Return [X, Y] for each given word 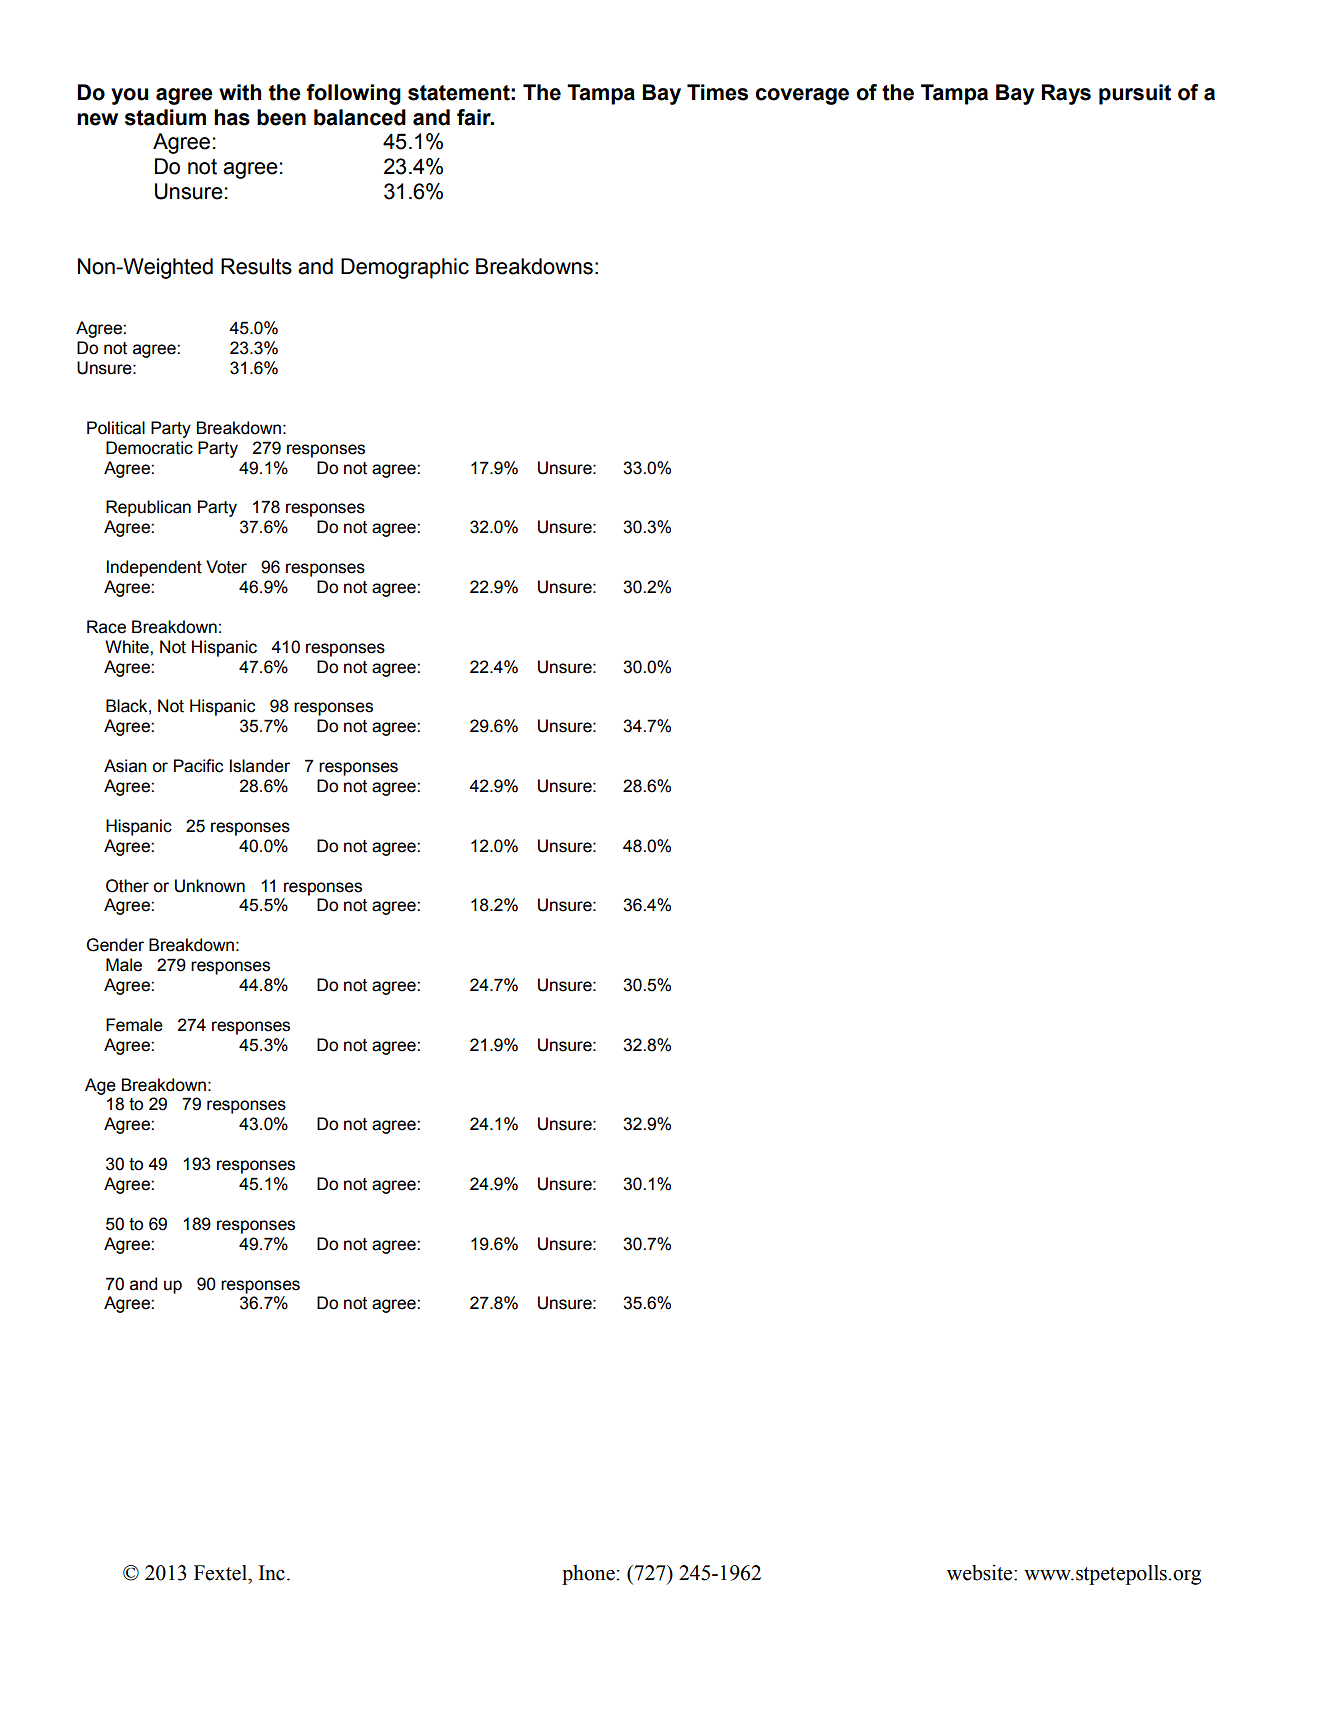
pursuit [1135, 94]
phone [588, 1575]
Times [717, 92]
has [232, 117]
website [981, 1573]
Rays [1066, 94]
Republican [148, 508]
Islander [260, 766]
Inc [271, 1573]
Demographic [405, 268]
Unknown [210, 886]
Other [127, 886]
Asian [125, 766]
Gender [115, 945]
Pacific [198, 766]
